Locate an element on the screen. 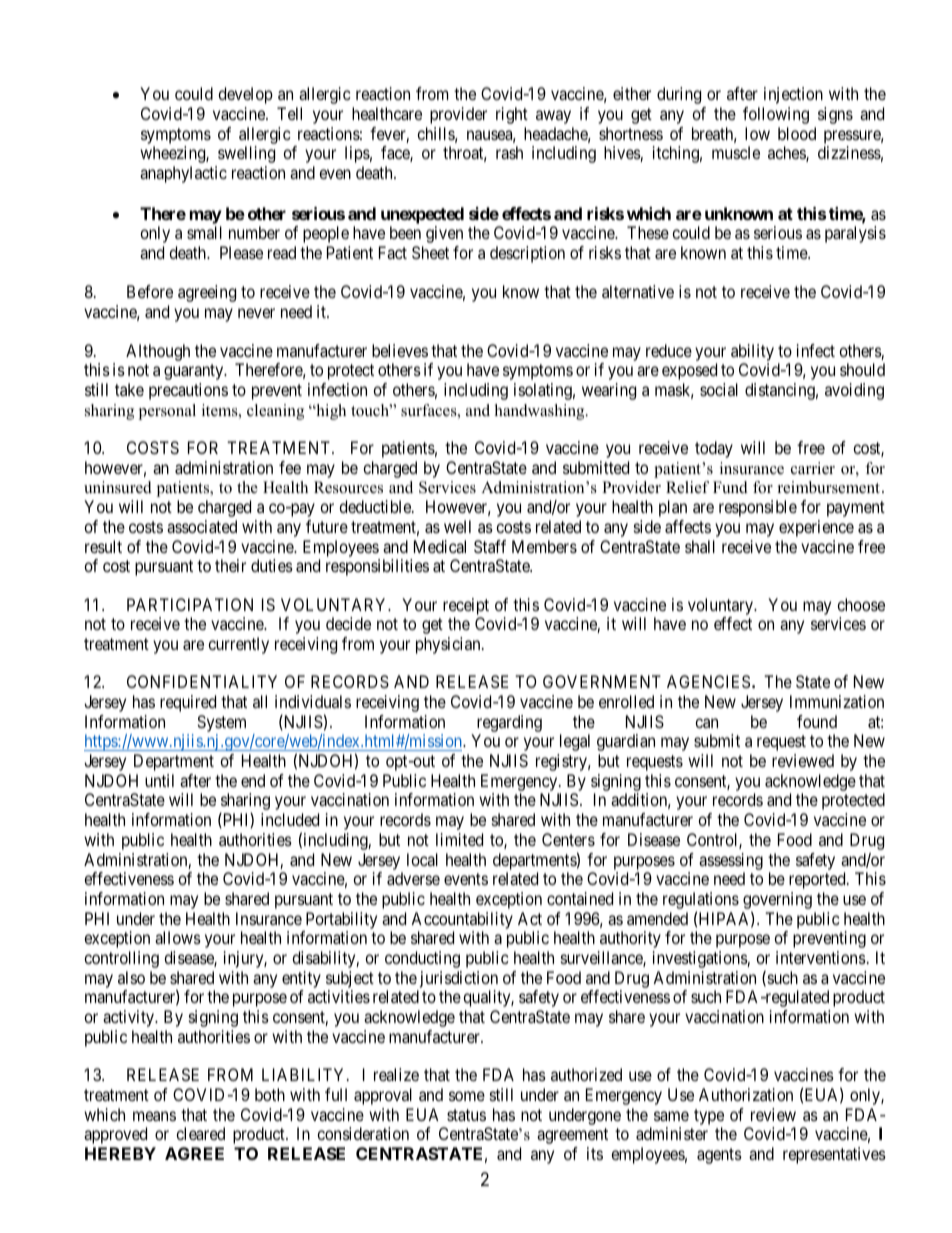 The height and width of the screenshot is (1233, 952). right is located at coordinates (512, 115).
